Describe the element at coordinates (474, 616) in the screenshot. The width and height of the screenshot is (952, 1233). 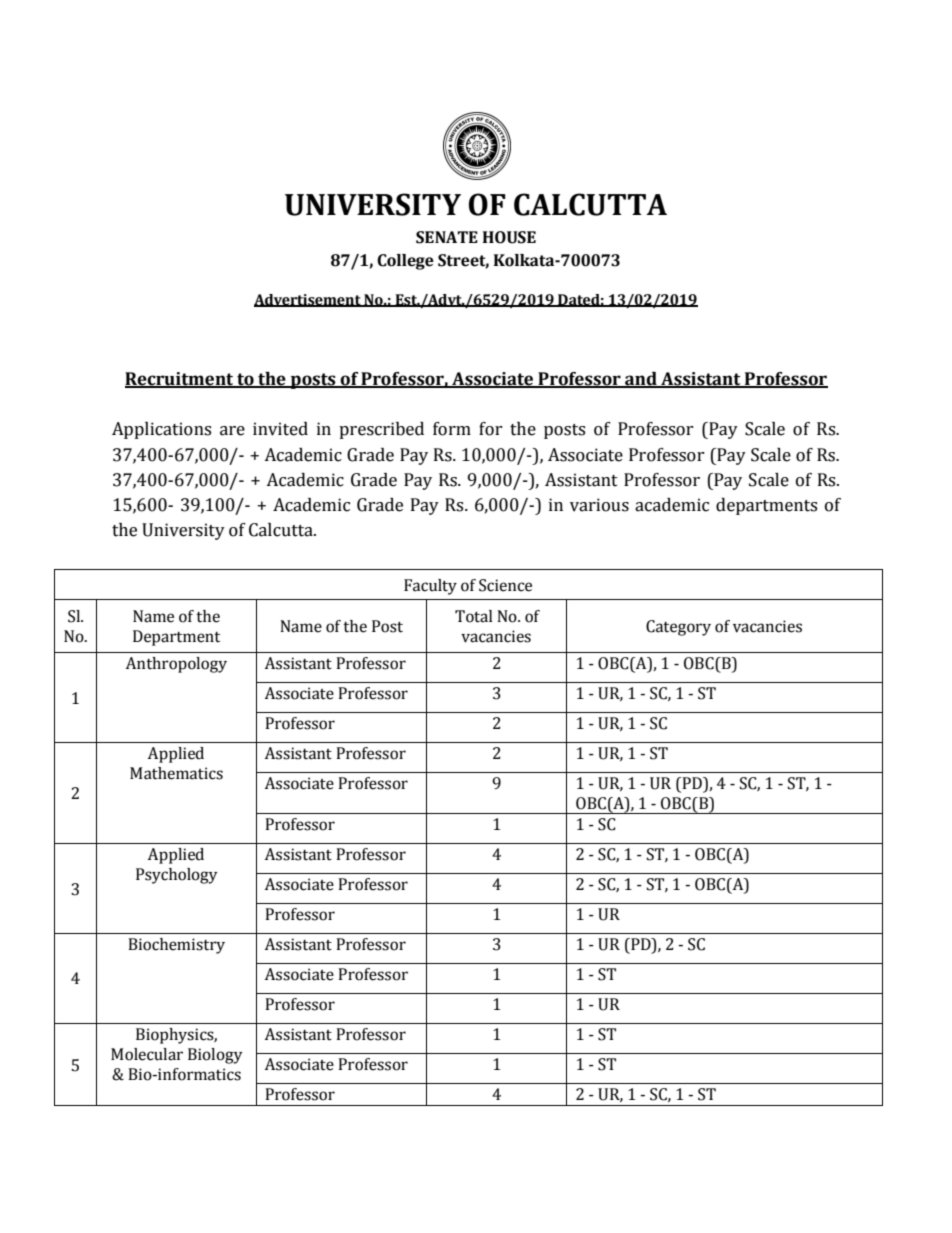
I see `Total` at that location.
